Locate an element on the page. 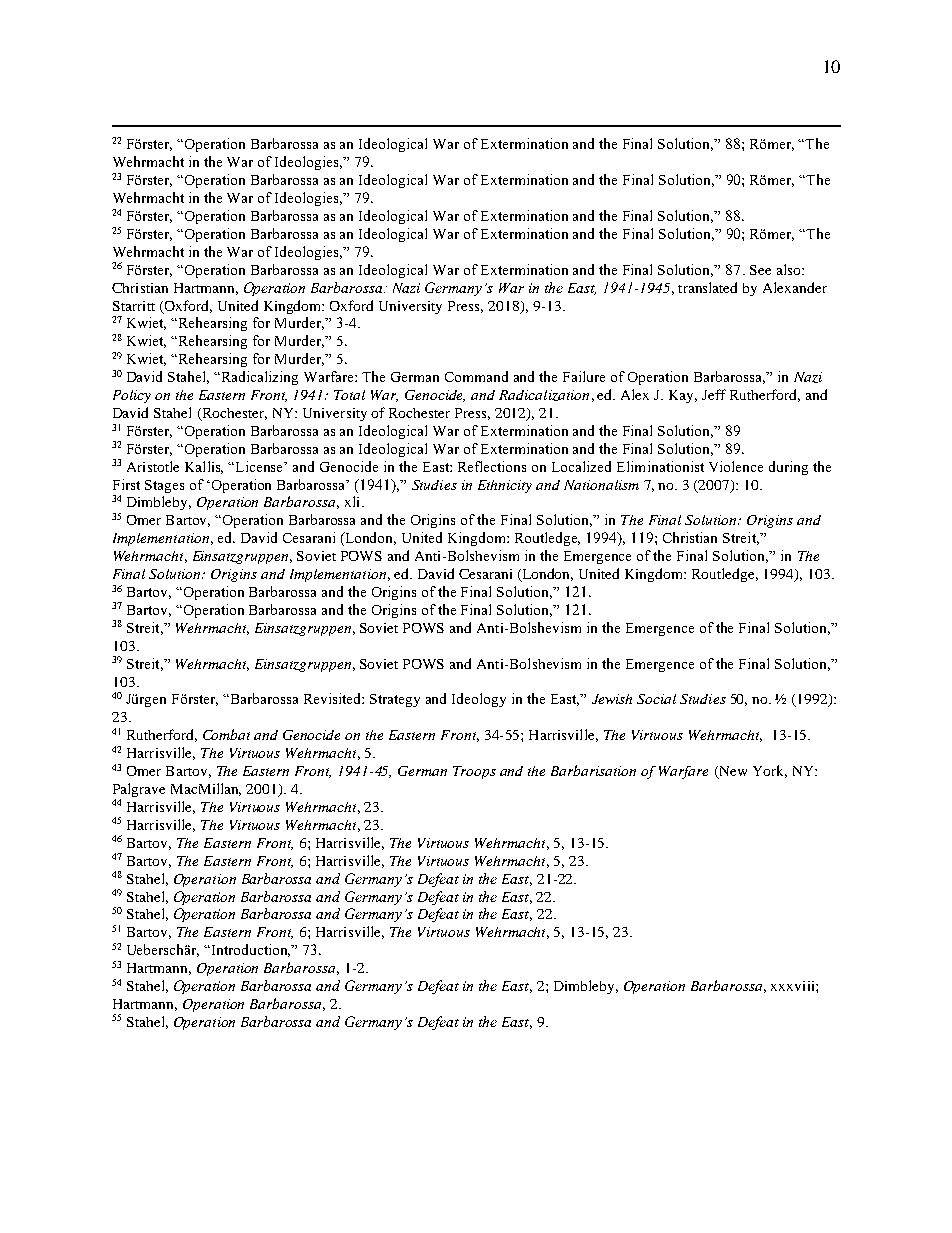 This document has height=1233, width=952. Palgrave is located at coordinates (139, 791).
